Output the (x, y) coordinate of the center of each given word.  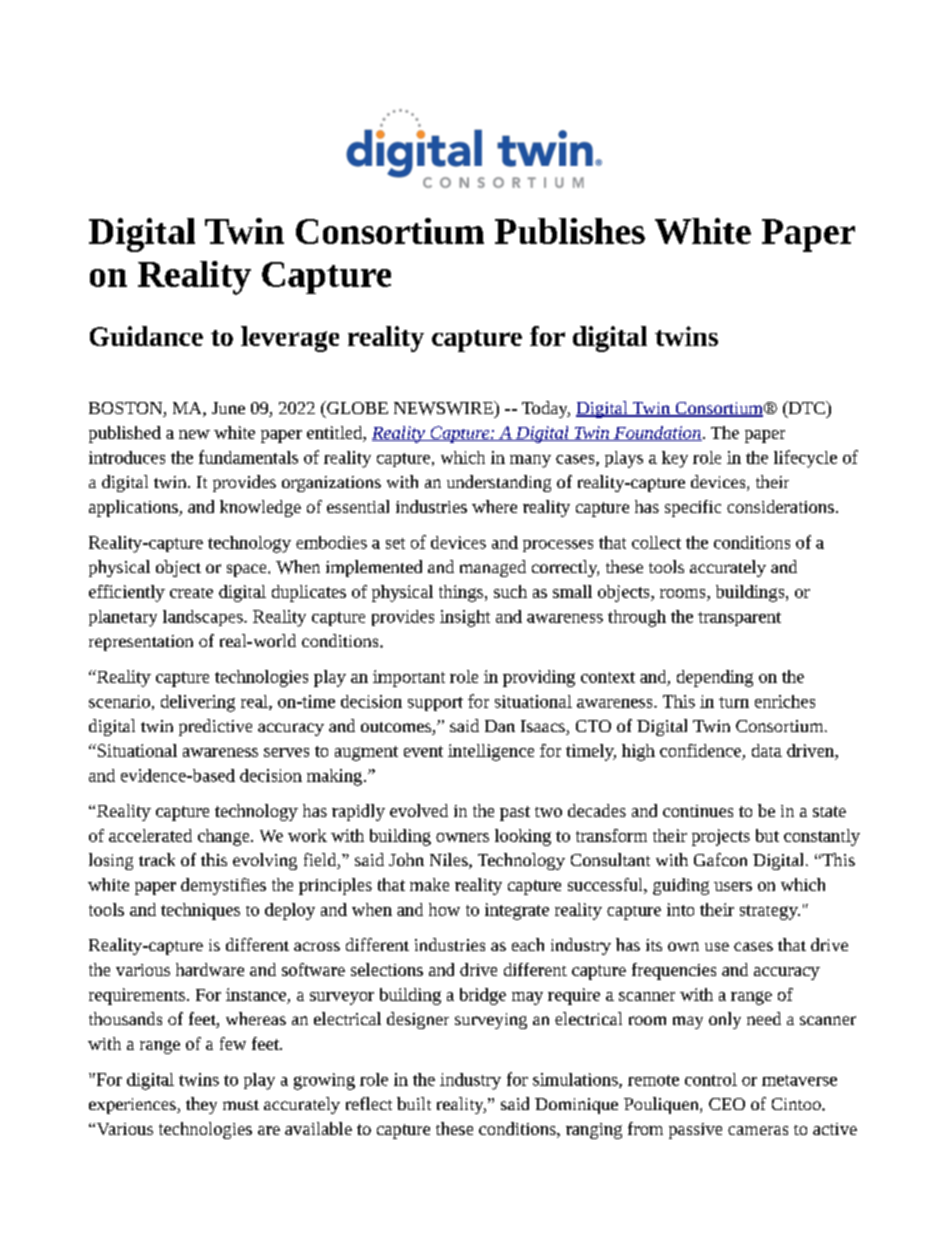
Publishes (570, 231)
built (414, 1103)
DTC (806, 409)
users (733, 886)
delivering (198, 703)
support (435, 704)
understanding (499, 483)
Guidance (146, 336)
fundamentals (248, 457)
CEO (727, 1104)
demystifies (223, 886)
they (201, 1105)
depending (715, 678)
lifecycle (805, 459)
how (444, 909)
